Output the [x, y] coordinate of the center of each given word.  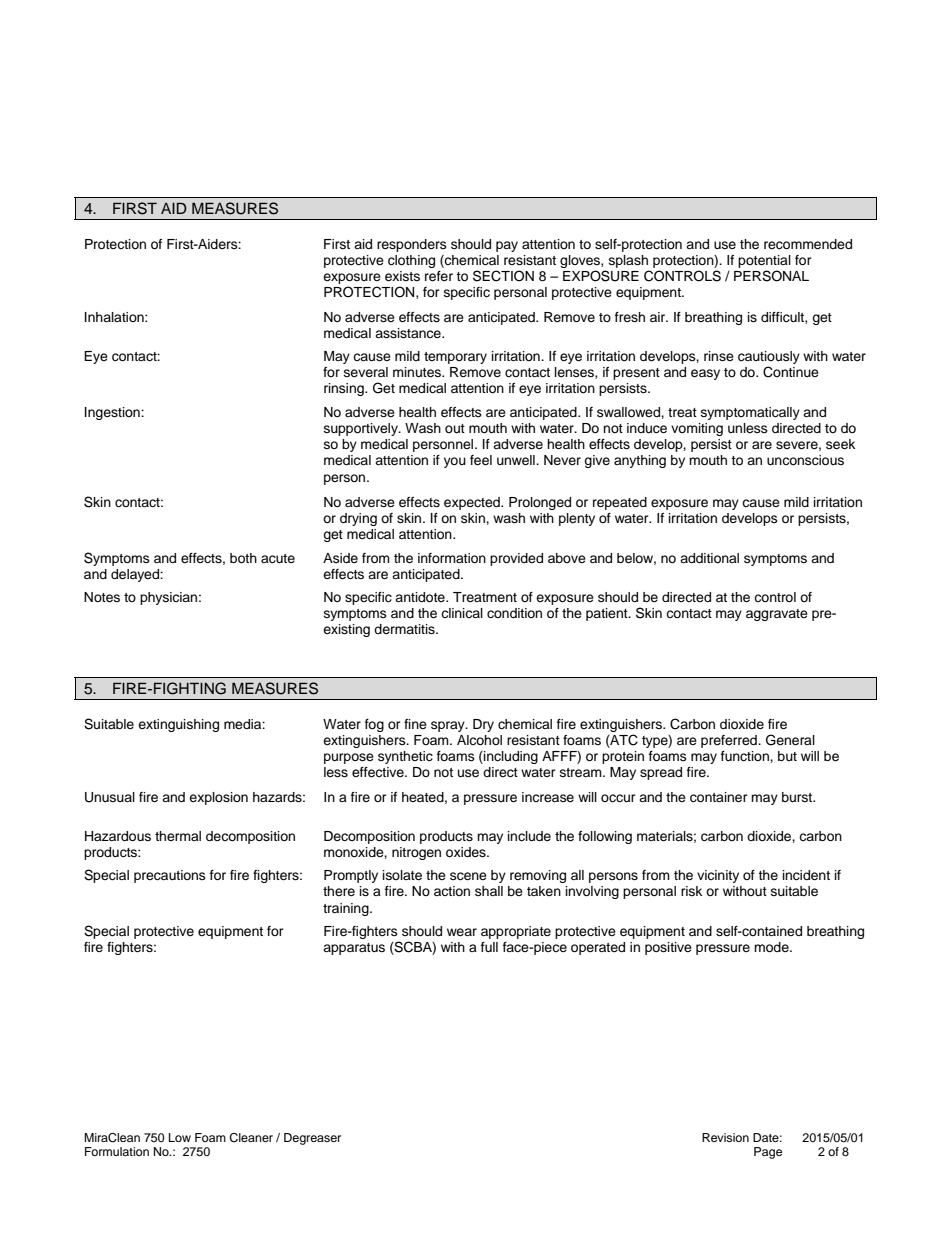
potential [764, 261]
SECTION [503, 276]
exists [402, 276]
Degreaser [312, 1139]
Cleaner [251, 1138]
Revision [725, 1137]
